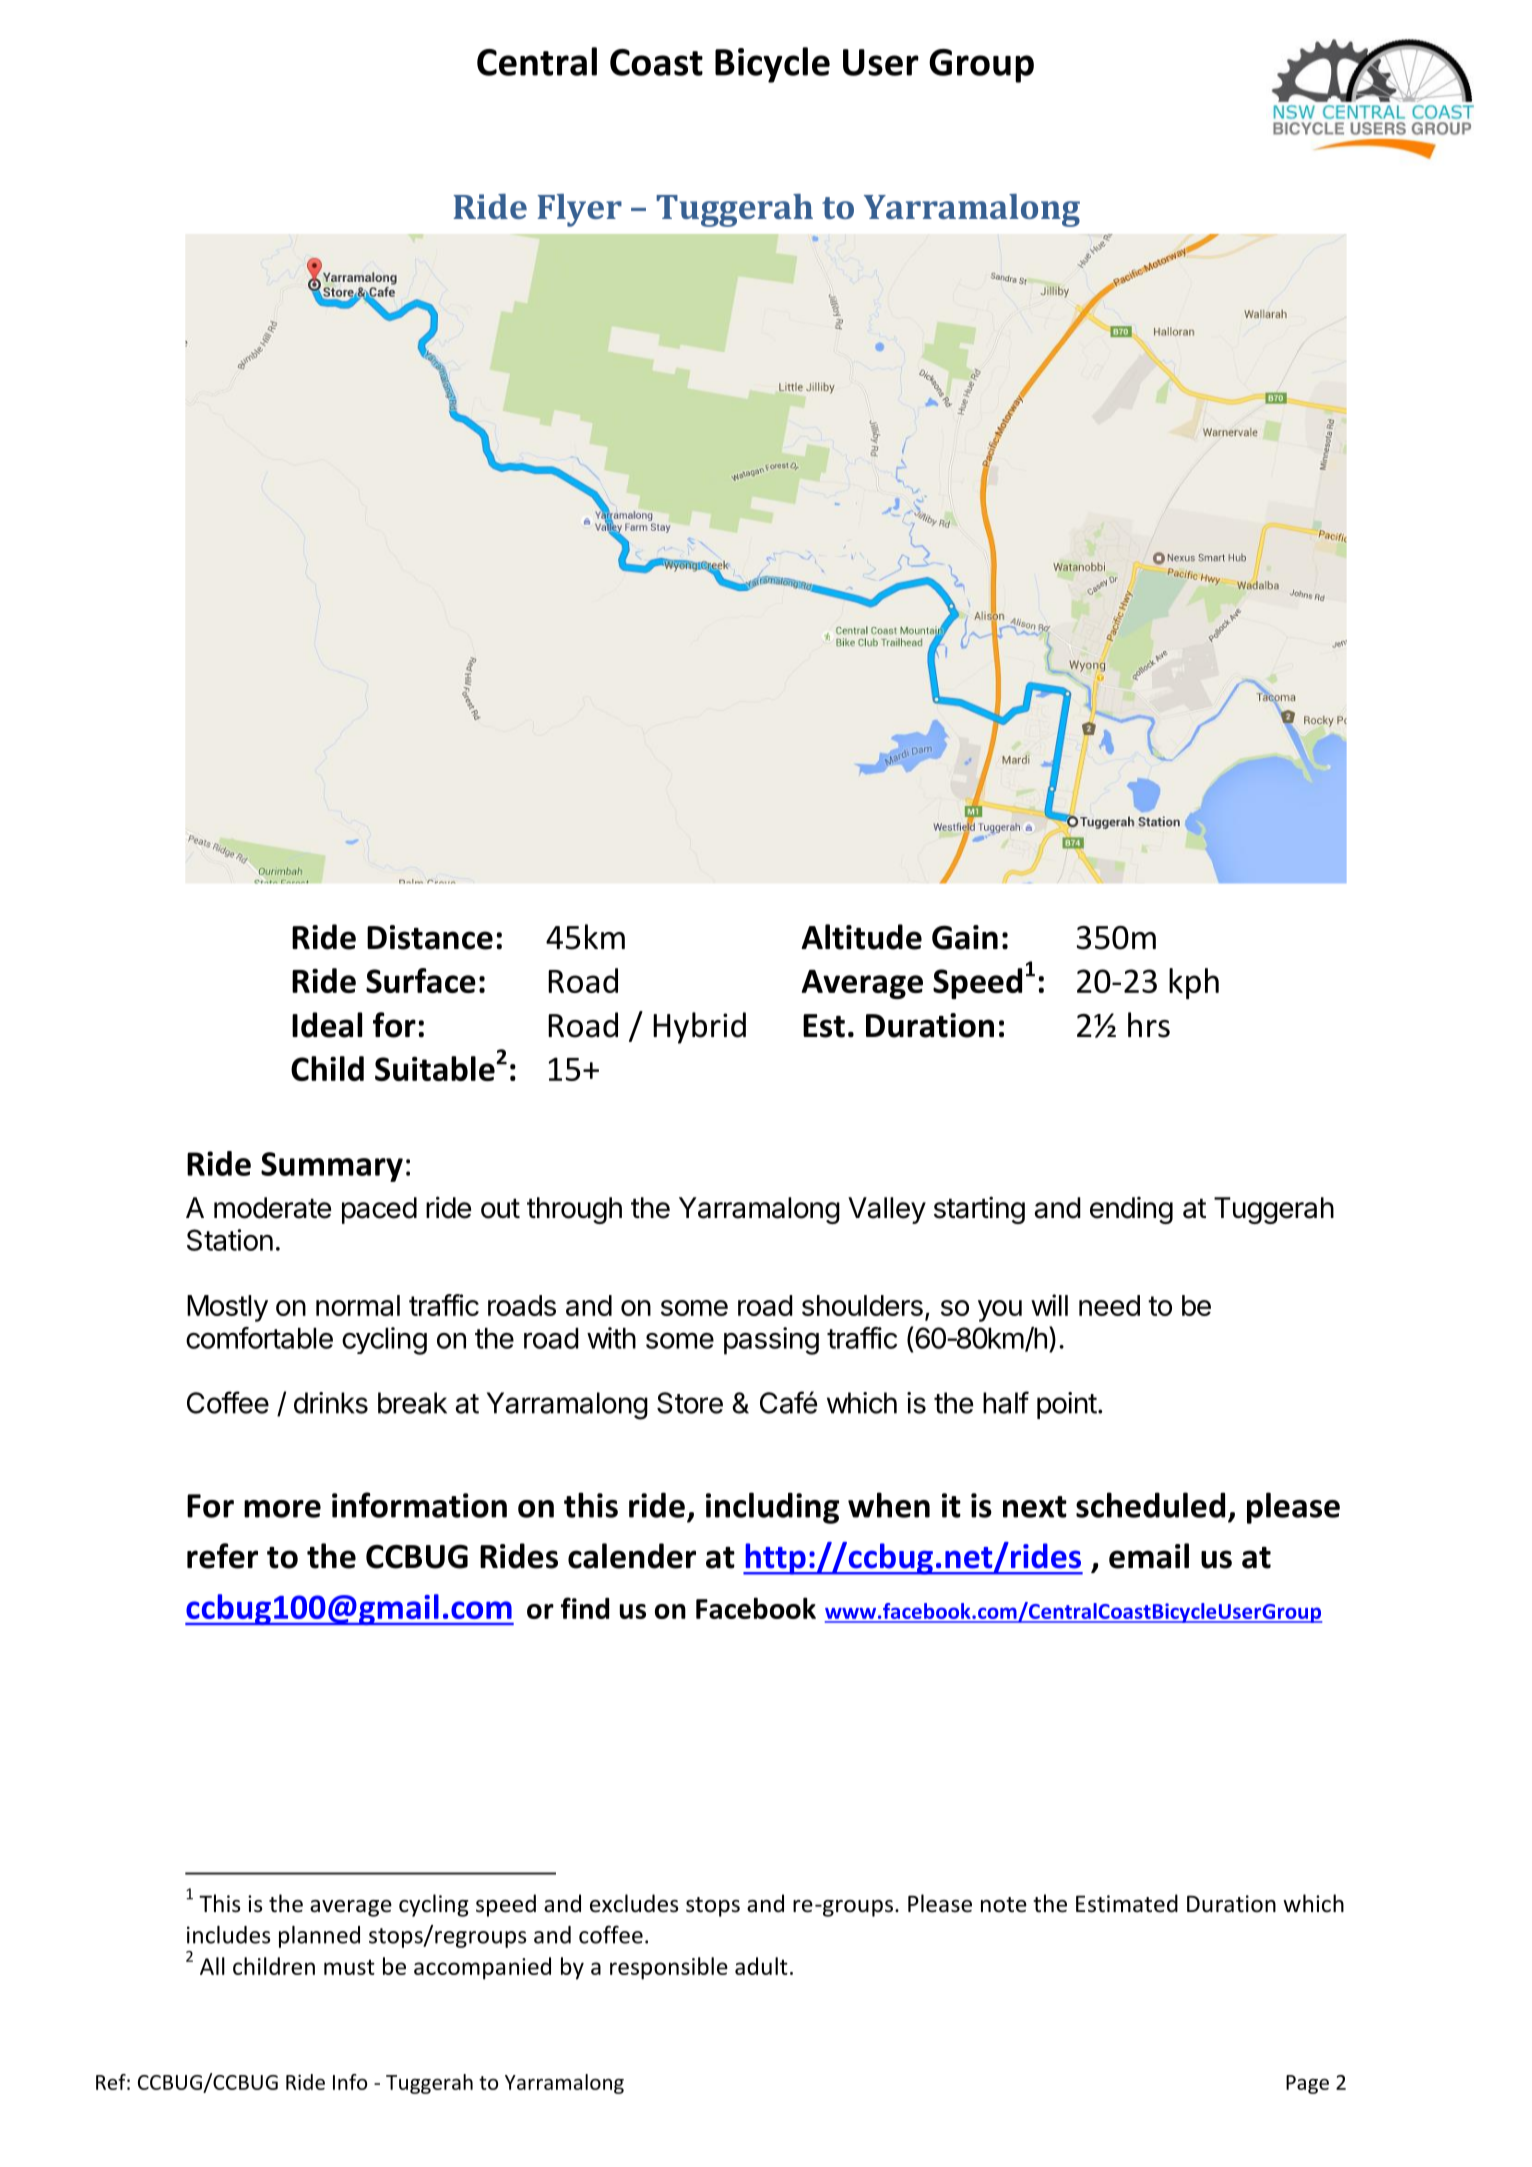 This screenshot has width=1532, height=2167. What do you see at coordinates (1131, 1210) in the screenshot?
I see `ending` at bounding box center [1131, 1210].
